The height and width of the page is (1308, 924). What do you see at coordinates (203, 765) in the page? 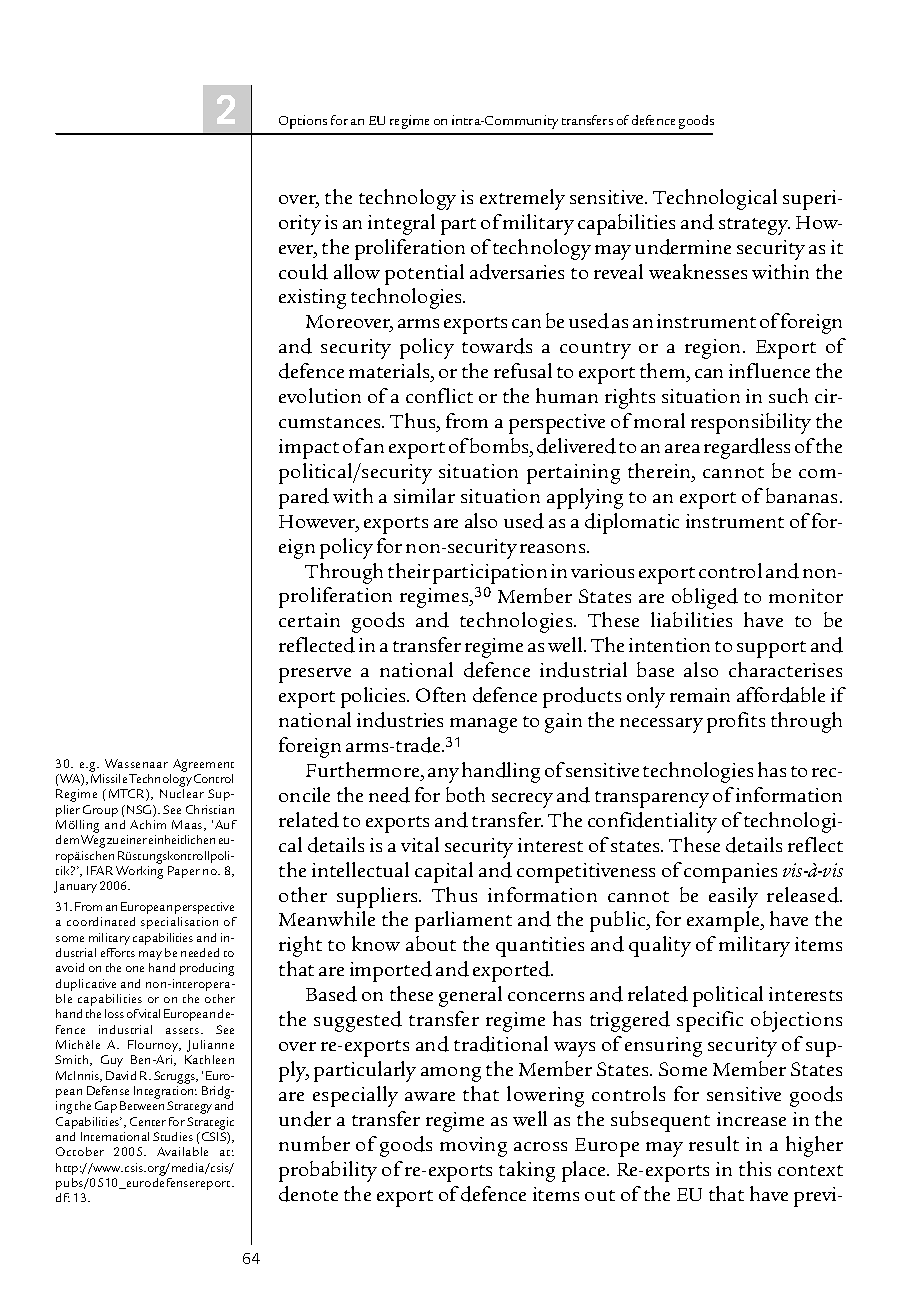
I see `Agreement` at bounding box center [203, 765].
